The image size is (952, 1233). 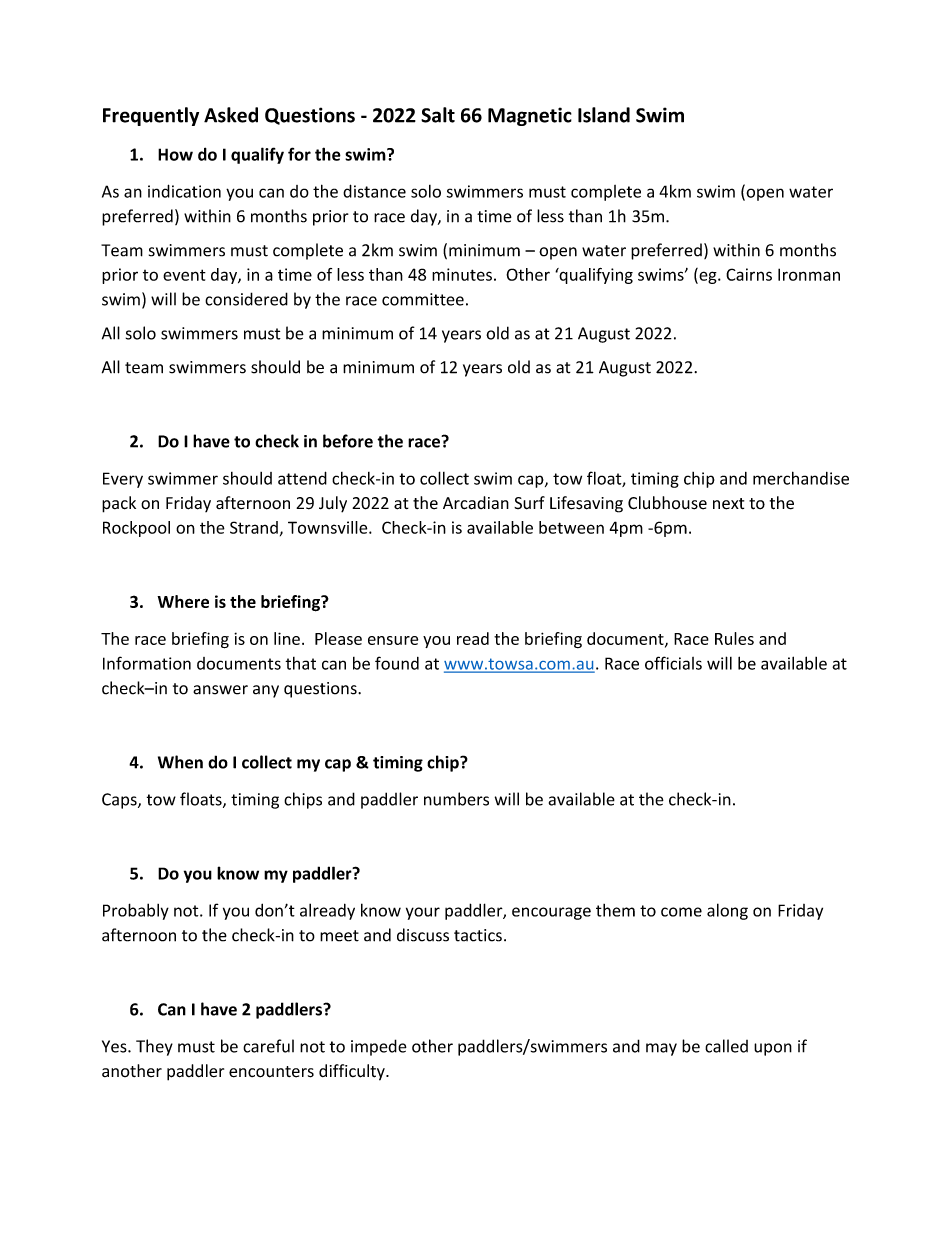 I want to click on Island, so click(x=604, y=115).
